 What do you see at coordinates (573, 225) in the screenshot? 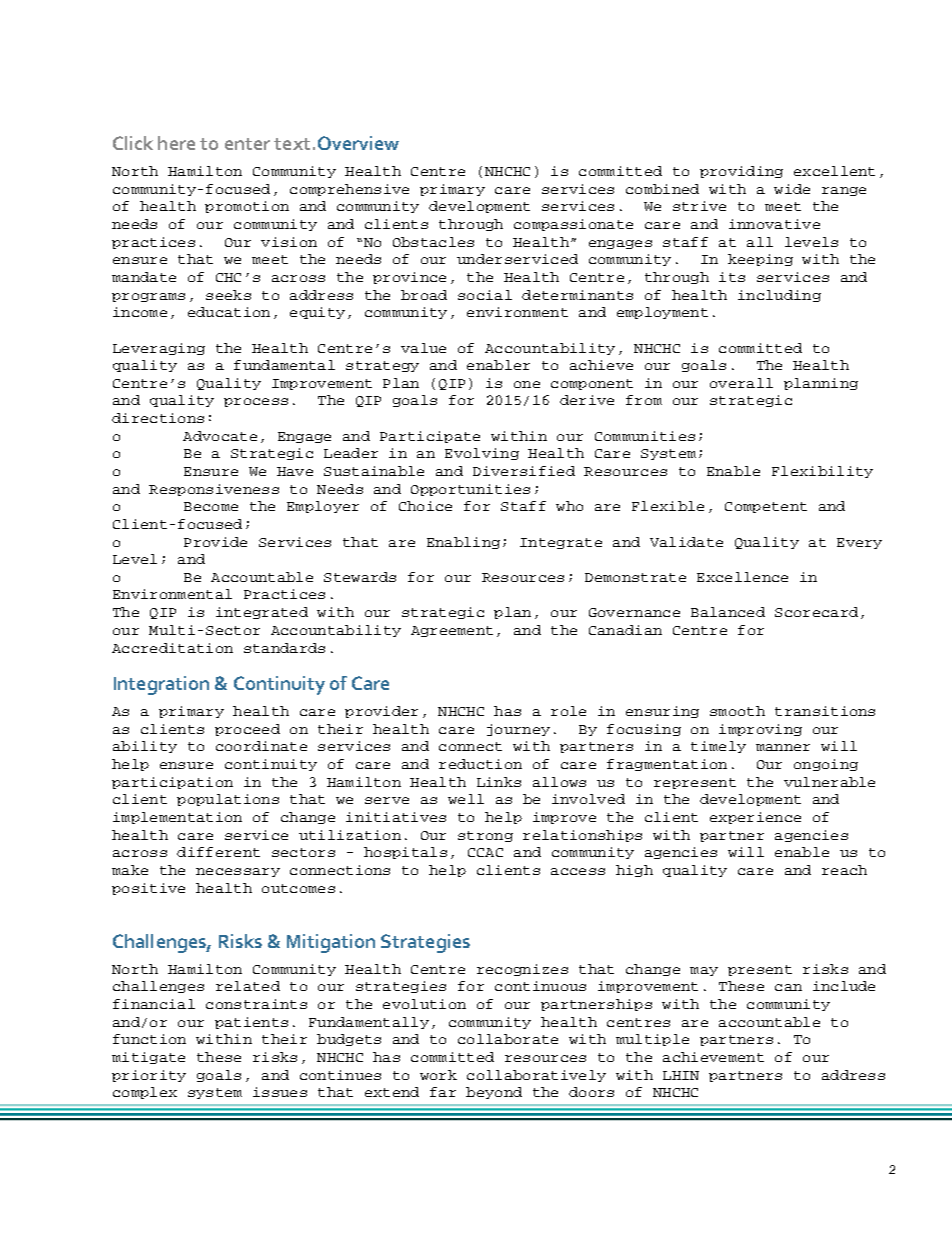
I see `compassionate` at bounding box center [573, 225].
